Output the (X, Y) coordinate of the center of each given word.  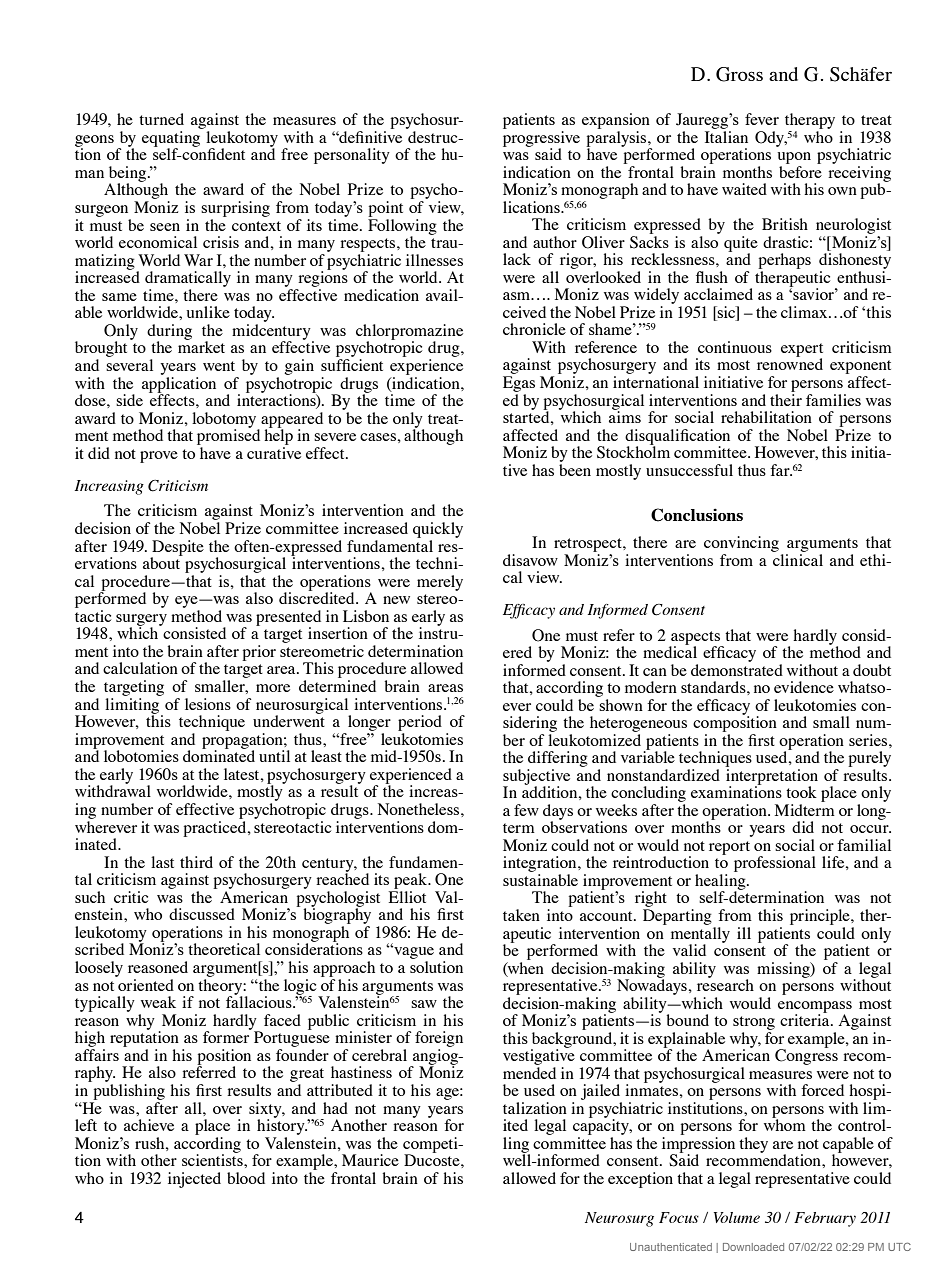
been (575, 470)
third (196, 862)
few (526, 810)
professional (775, 864)
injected (194, 1180)
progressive (541, 140)
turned (161, 119)
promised (228, 436)
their (786, 398)
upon (794, 158)
